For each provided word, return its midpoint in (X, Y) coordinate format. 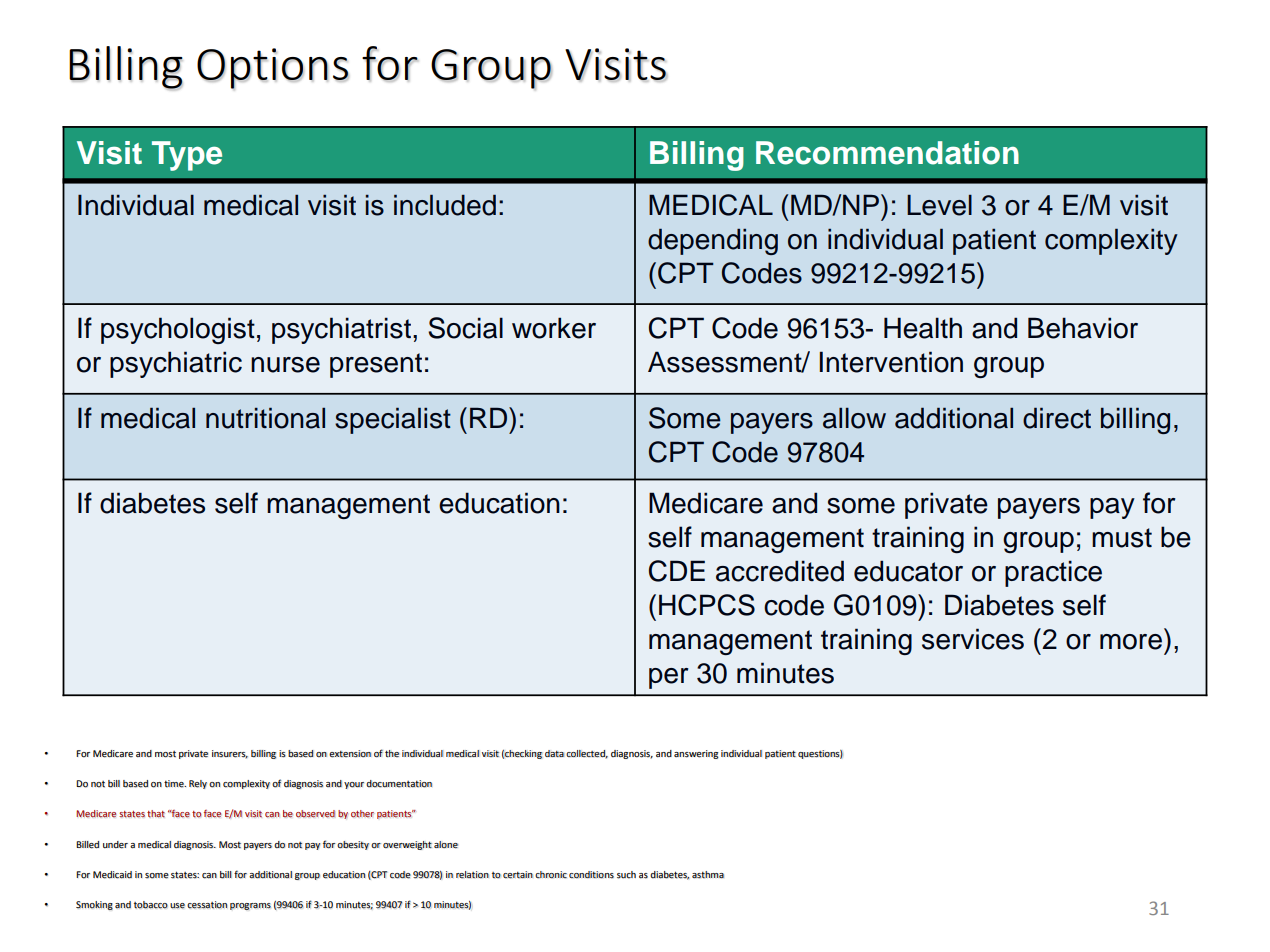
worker (554, 328)
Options (273, 69)
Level (939, 205)
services (973, 639)
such (626, 875)
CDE (677, 571)
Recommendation (887, 153)
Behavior (1083, 328)
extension (350, 754)
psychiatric (176, 364)
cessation (207, 905)
